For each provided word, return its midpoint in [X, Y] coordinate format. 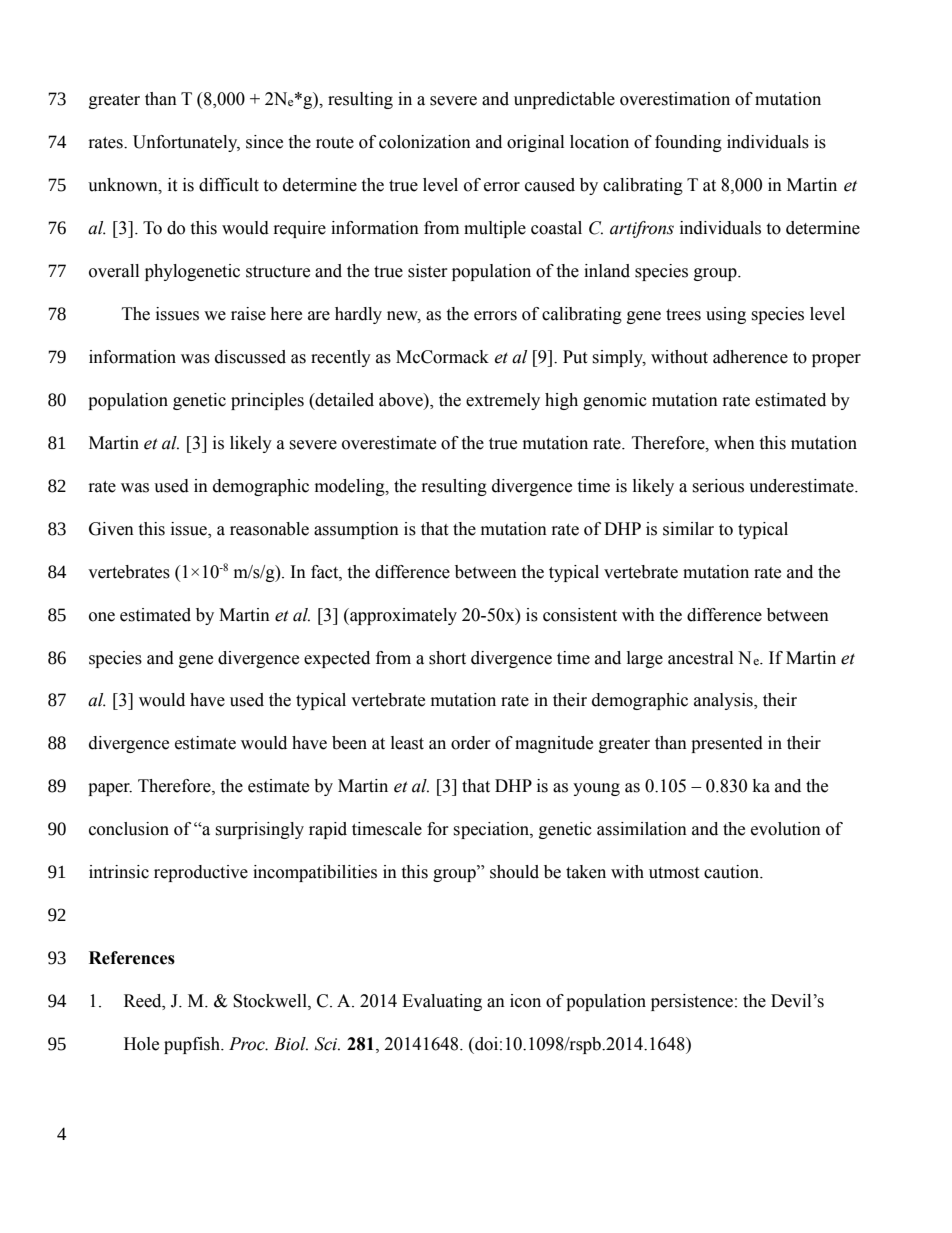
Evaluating [442, 1002]
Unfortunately [186, 143]
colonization [425, 142]
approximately [402, 616]
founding [688, 143]
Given [111, 529]
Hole [141, 1044]
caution [732, 872]
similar [688, 529]
